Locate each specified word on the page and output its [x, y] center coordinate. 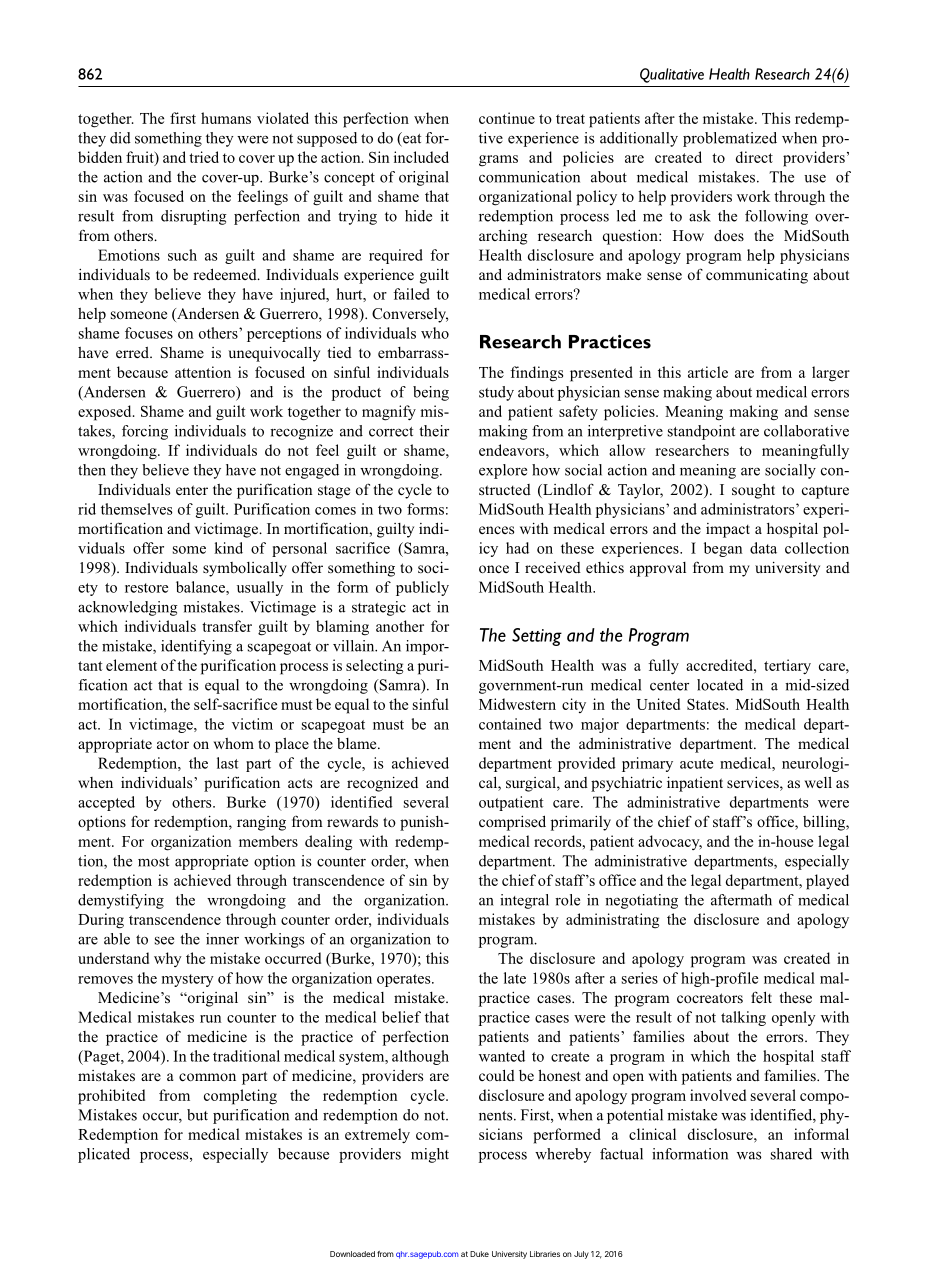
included [421, 157]
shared [791, 1154]
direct [754, 157]
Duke [479, 1254]
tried [204, 157]
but [197, 1115]
